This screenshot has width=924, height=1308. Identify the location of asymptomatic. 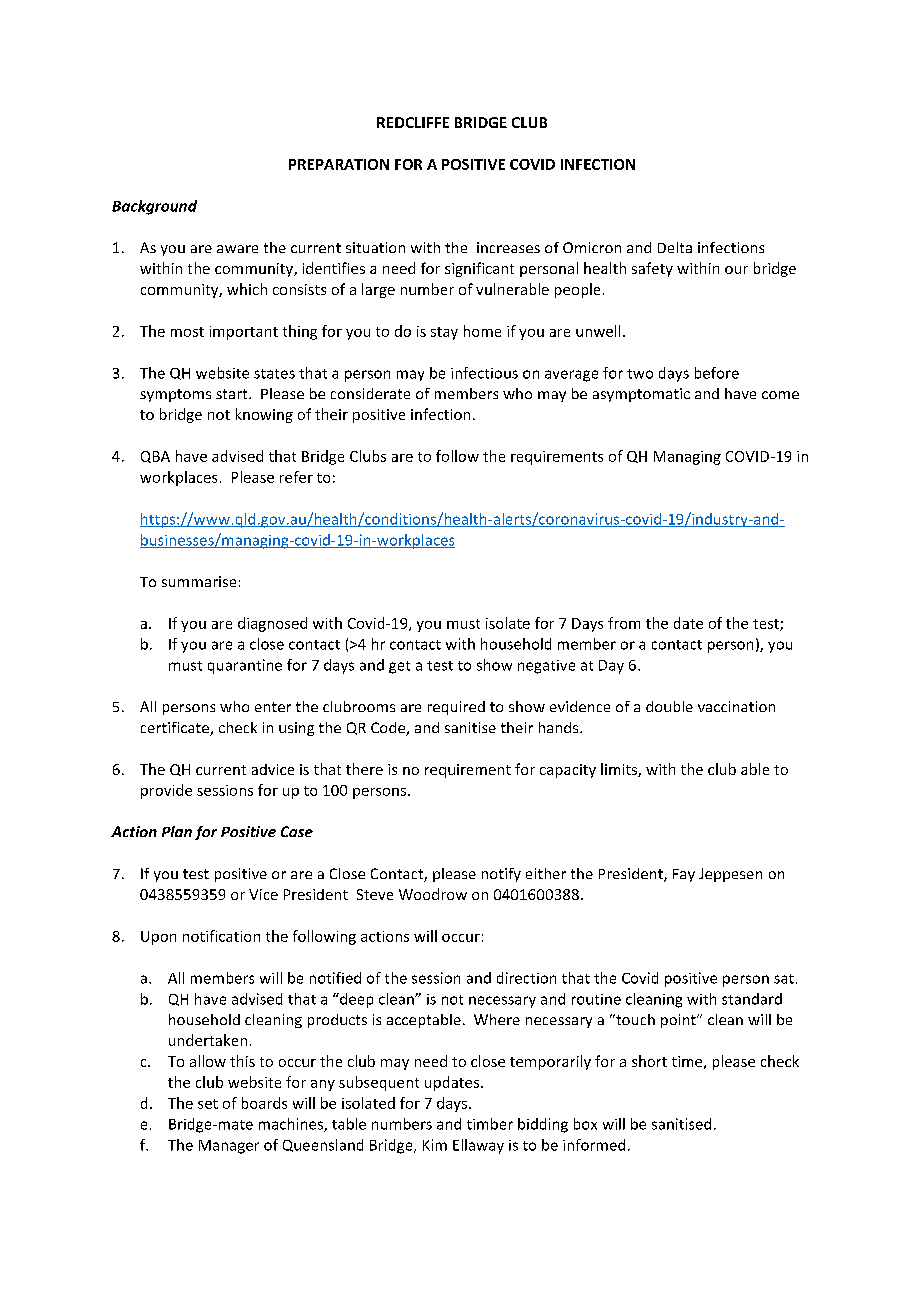
(641, 395).
